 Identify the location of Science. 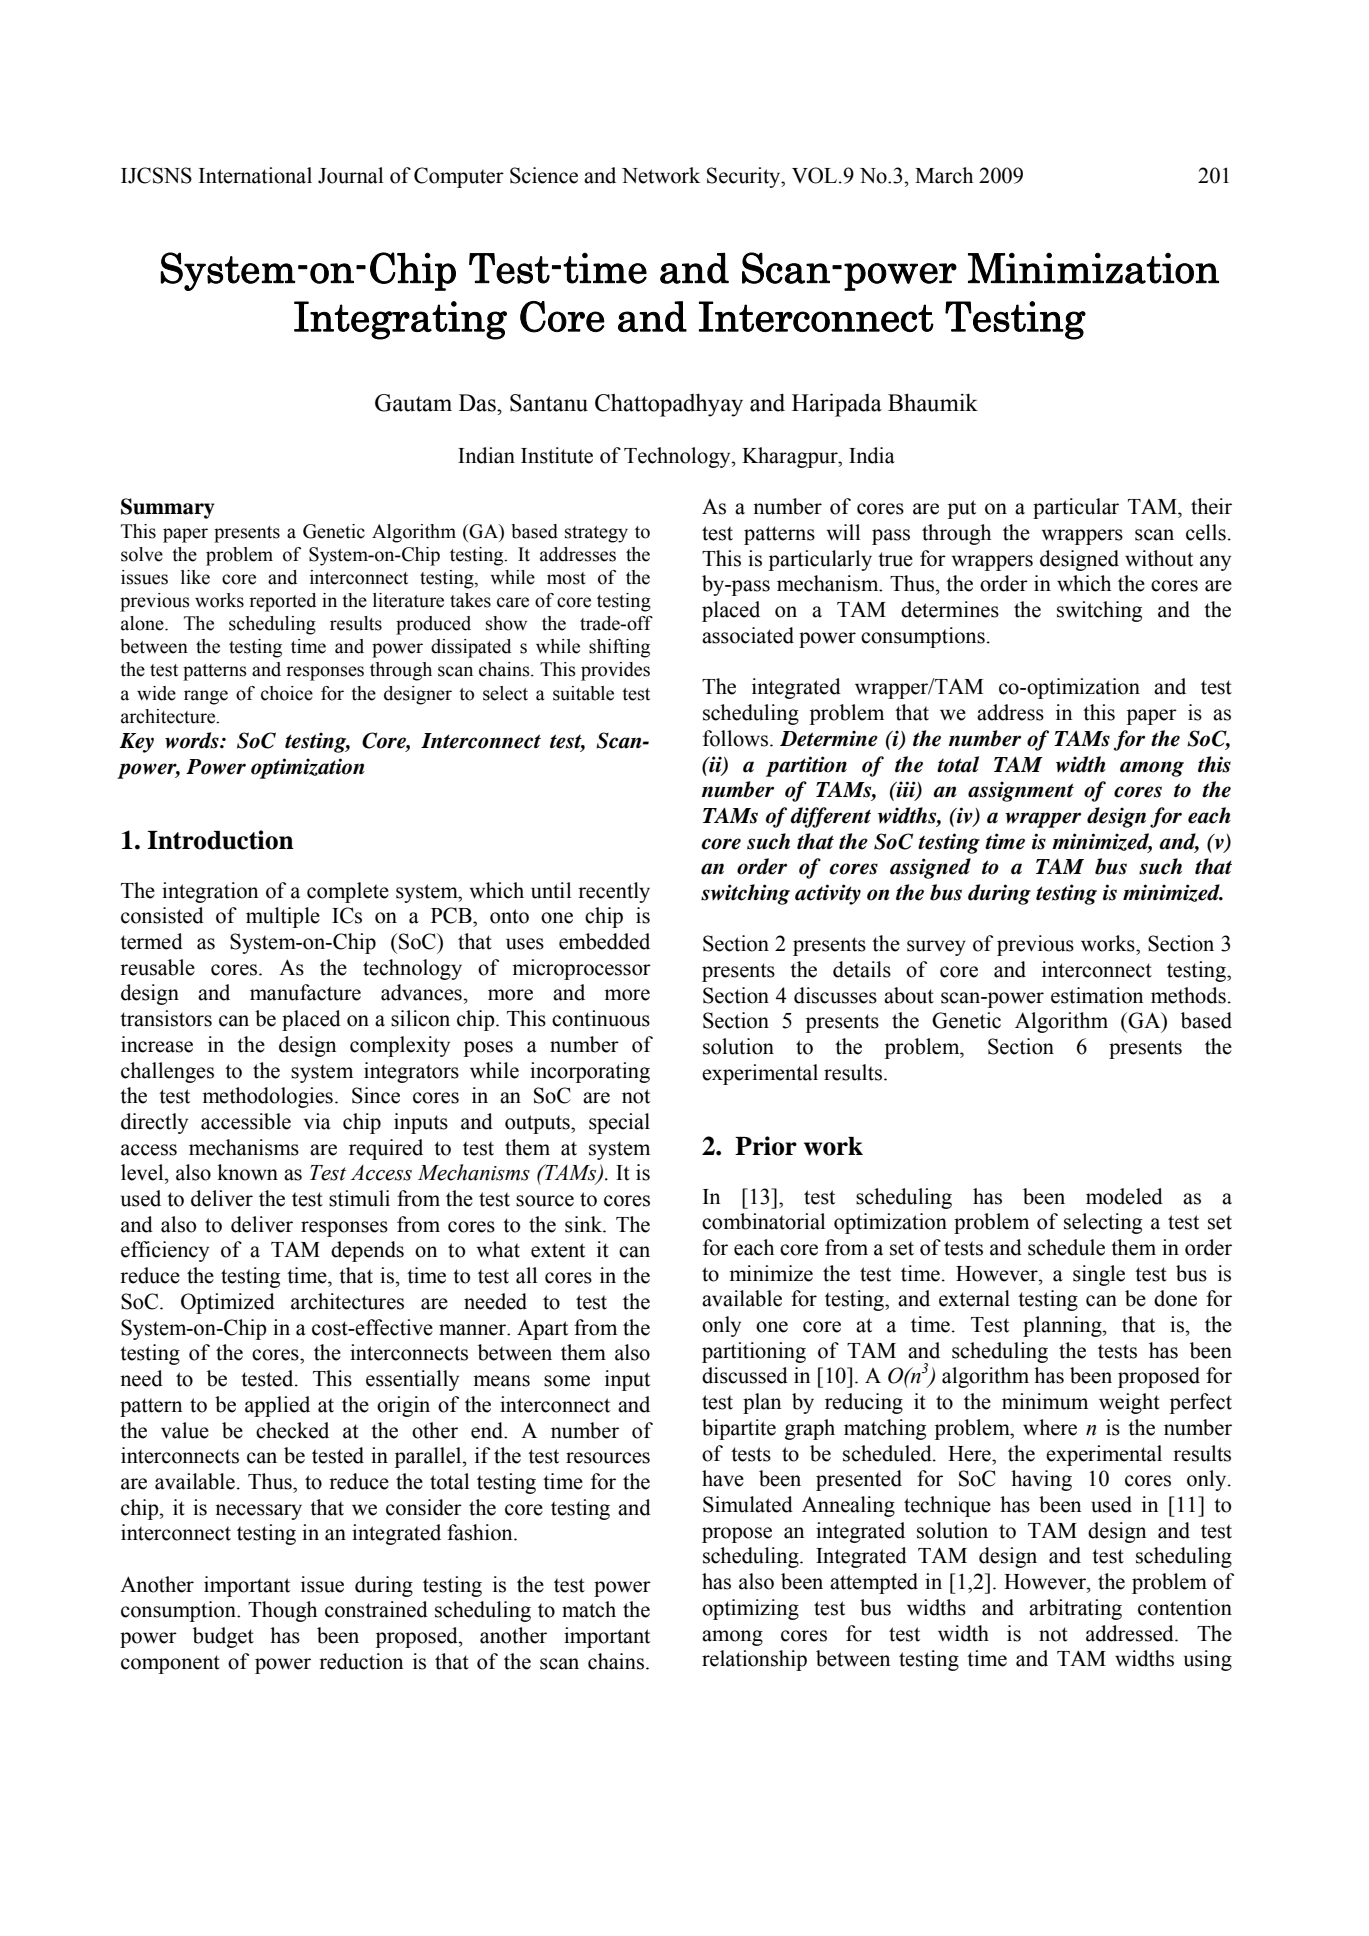
(544, 175).
